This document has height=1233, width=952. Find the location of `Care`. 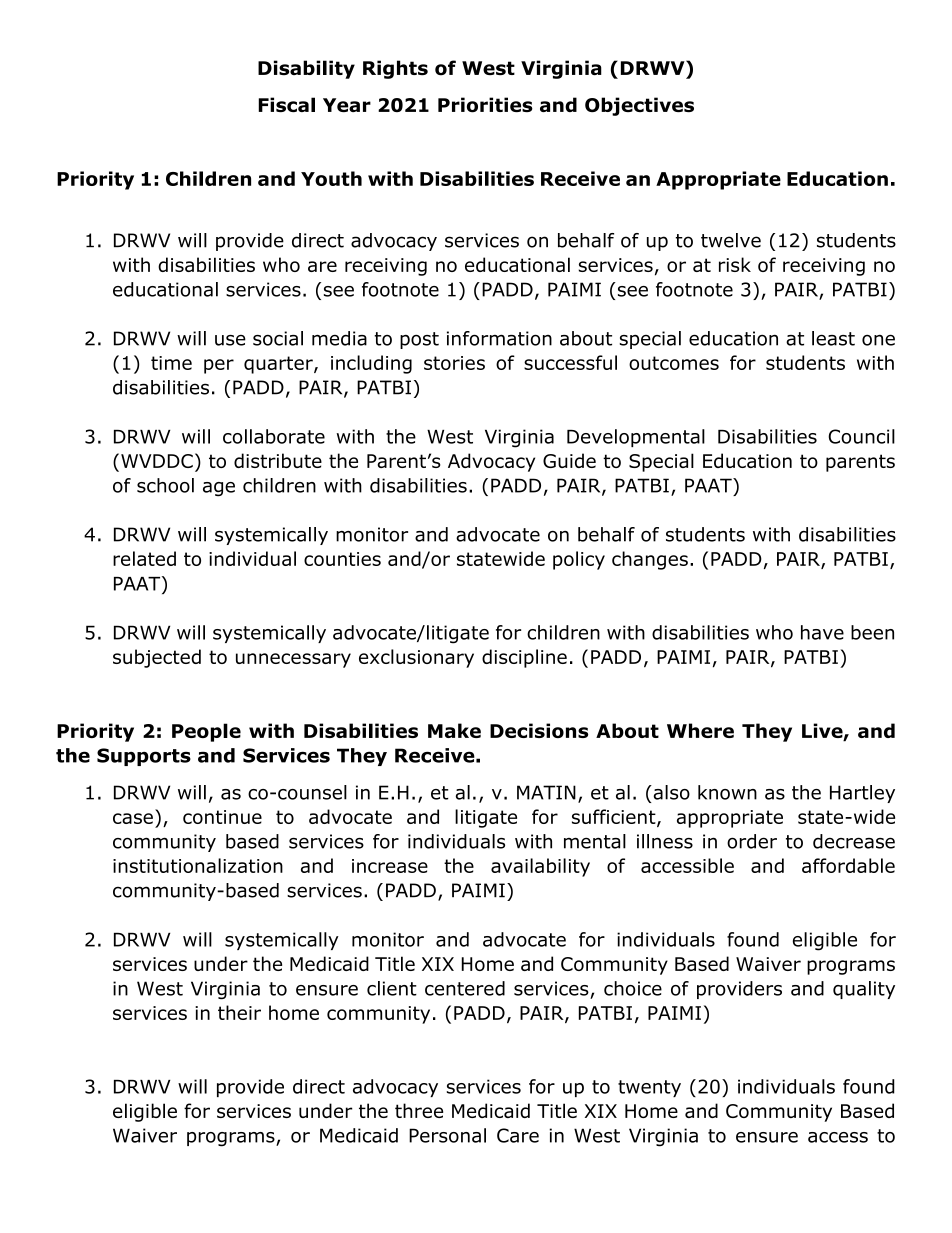

Care is located at coordinates (518, 1135).
